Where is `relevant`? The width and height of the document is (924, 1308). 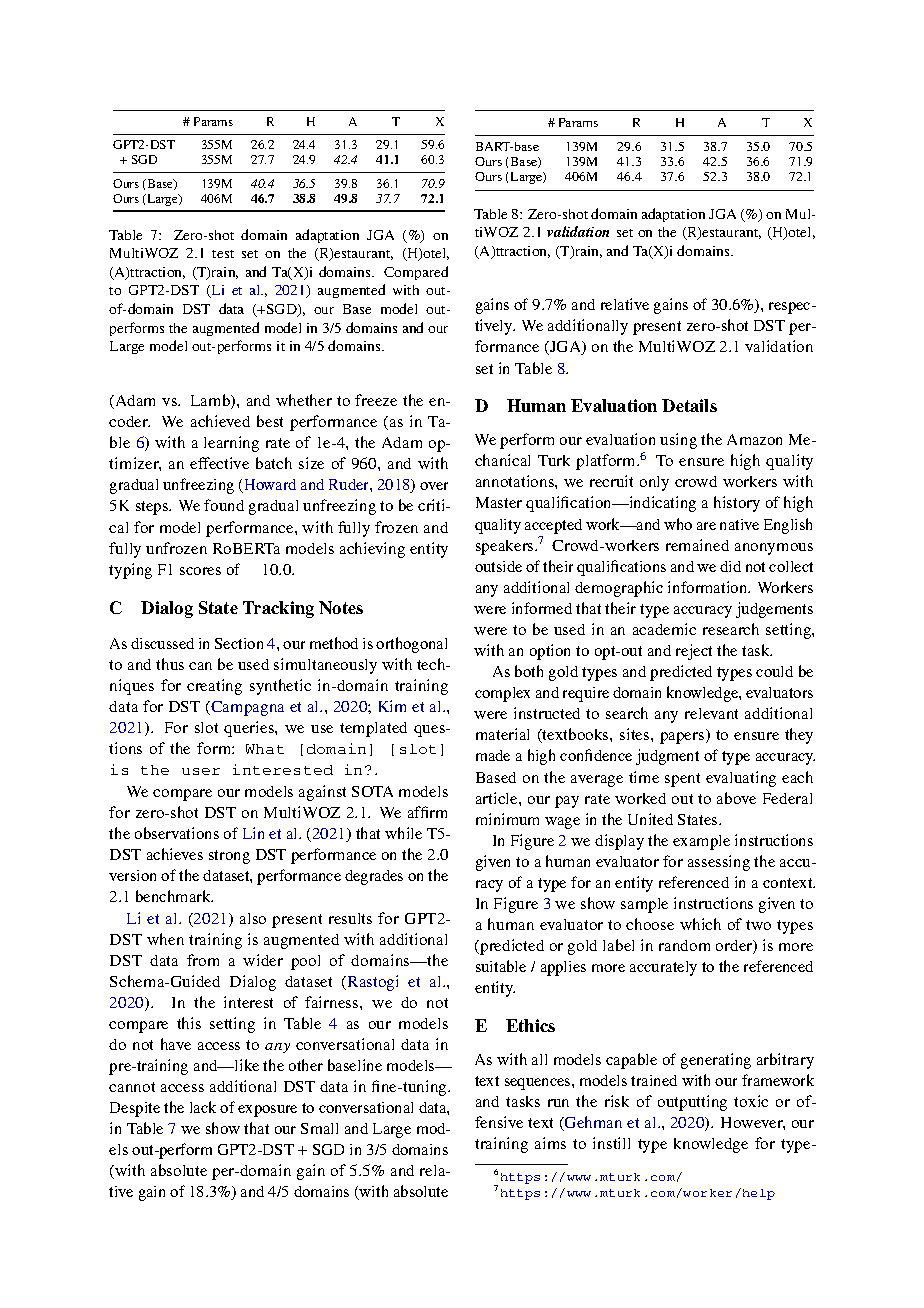
relevant is located at coordinates (711, 713).
